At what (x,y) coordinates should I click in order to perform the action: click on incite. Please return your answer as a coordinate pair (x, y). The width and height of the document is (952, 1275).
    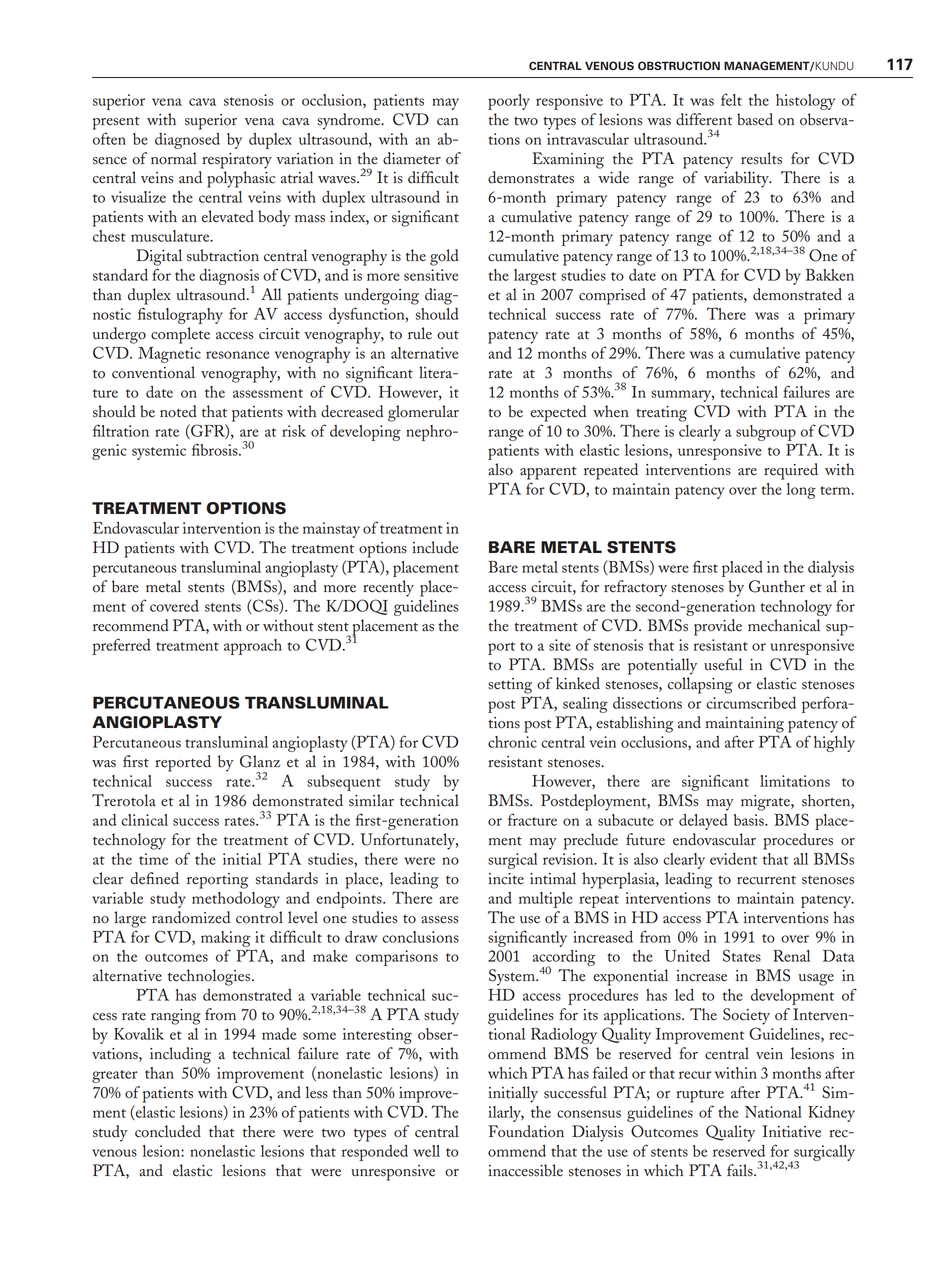
    Looking at the image, I should click on (506, 879).
